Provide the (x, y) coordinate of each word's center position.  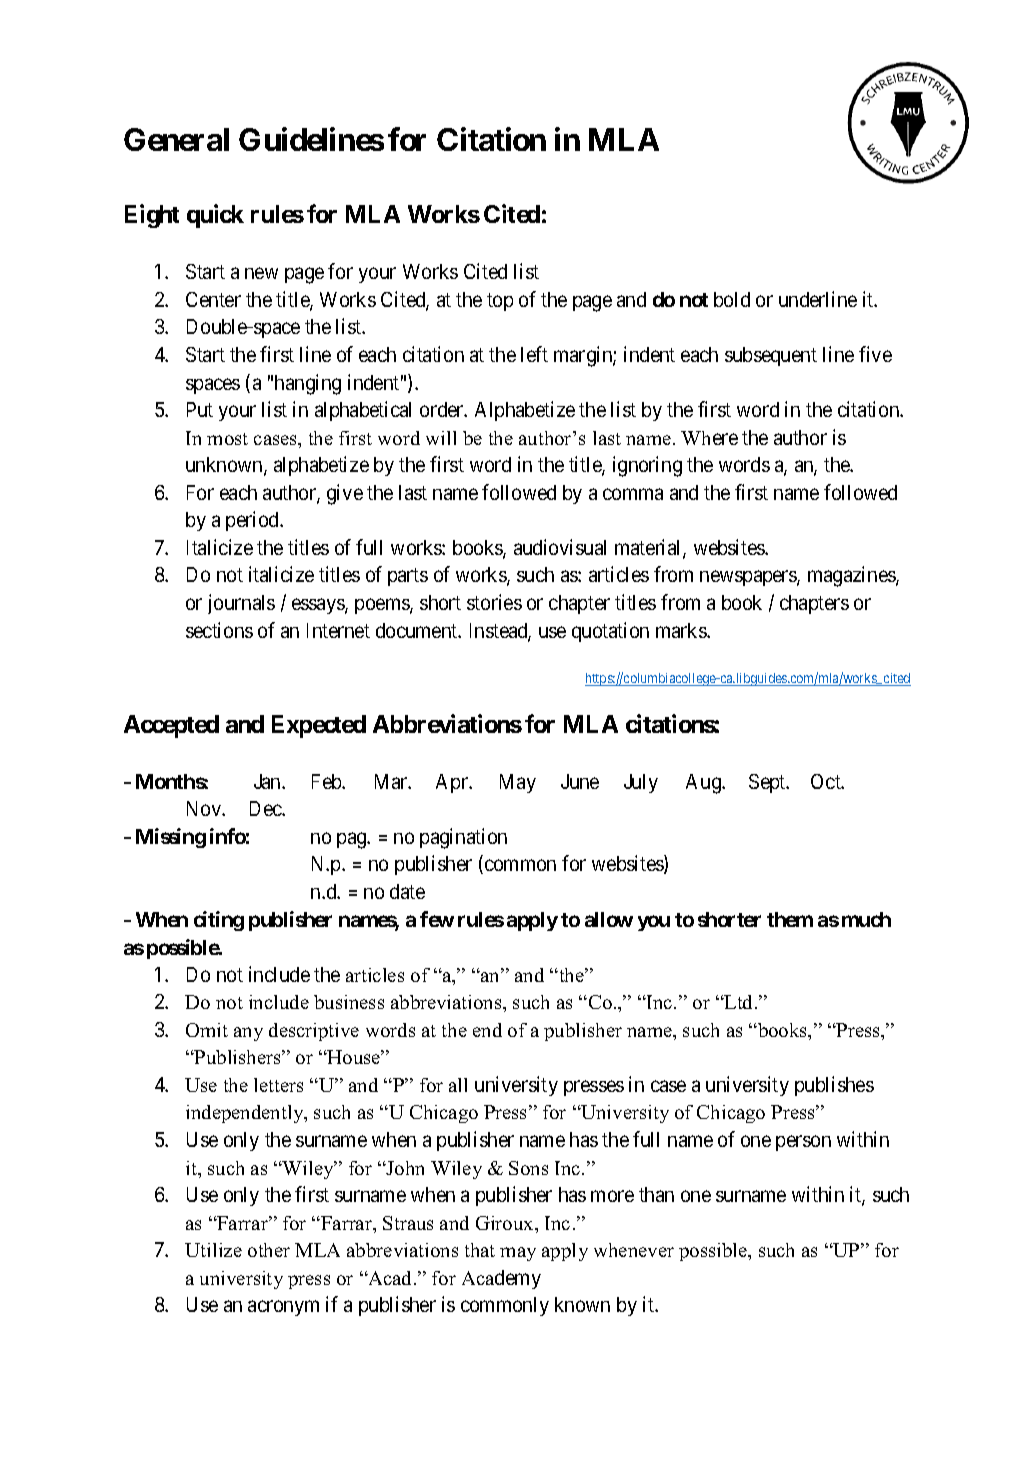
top (500, 302)
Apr (453, 783)
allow (609, 919)
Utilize (213, 1250)
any (248, 1034)
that (480, 1250)
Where (709, 438)
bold (732, 299)
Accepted (171, 726)
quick (215, 216)
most (227, 439)
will (441, 438)
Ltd (739, 1002)
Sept (768, 783)
